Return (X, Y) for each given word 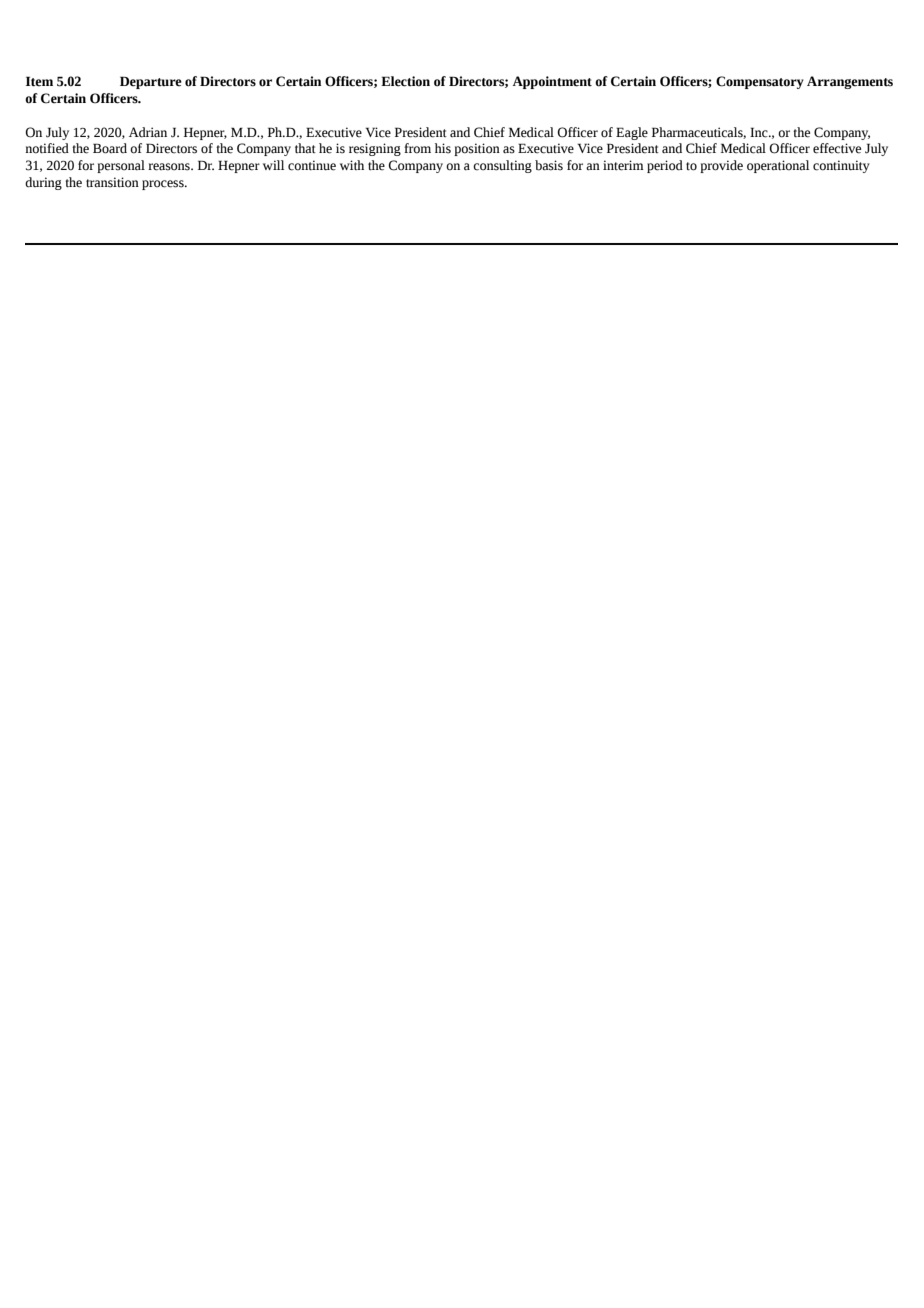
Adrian (148, 132)
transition (112, 182)
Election (405, 81)
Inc (760, 132)
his (443, 148)
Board (110, 148)
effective (837, 148)
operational (778, 166)
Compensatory (760, 82)
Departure (151, 82)
